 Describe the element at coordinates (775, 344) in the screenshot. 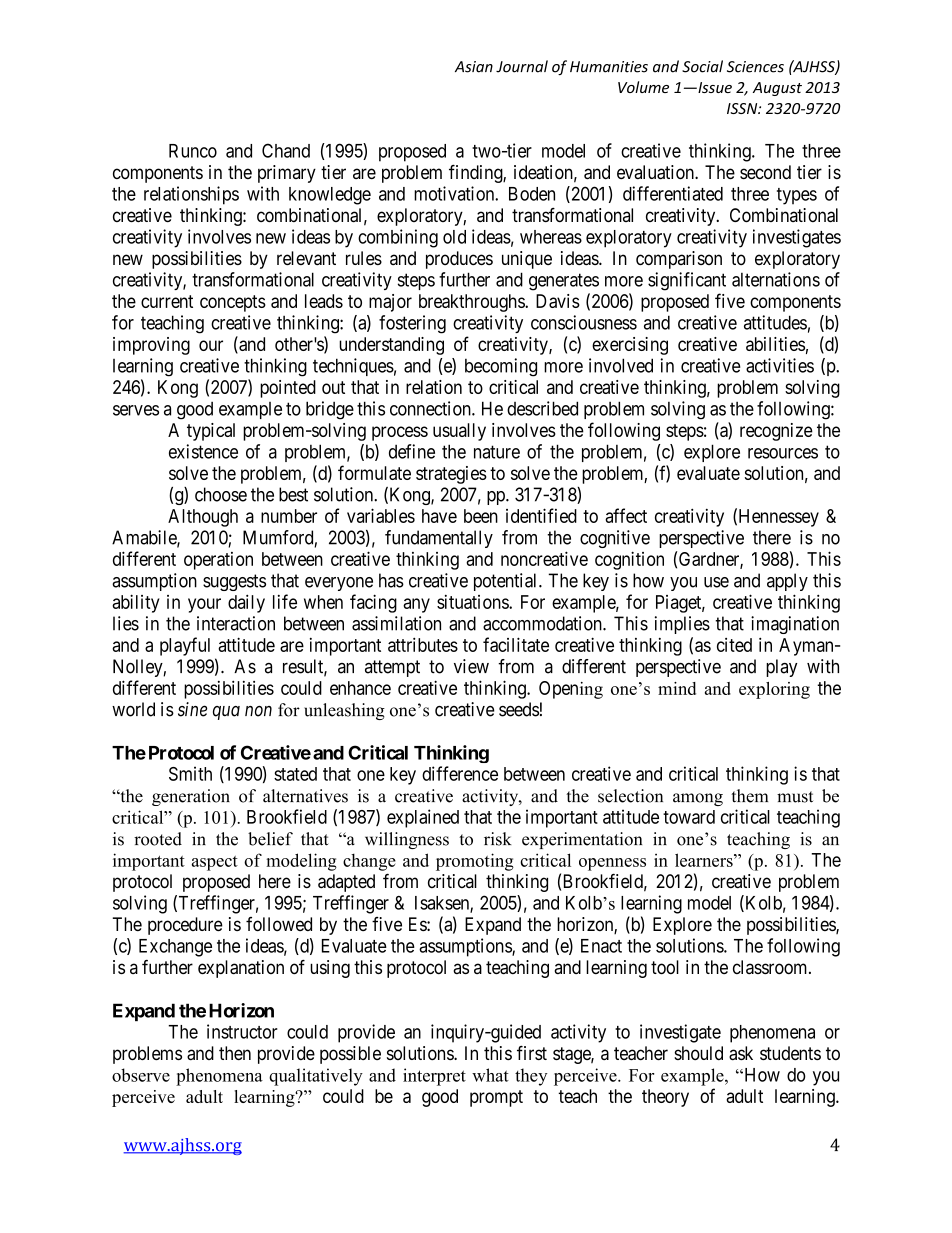

I see `abilities` at that location.
